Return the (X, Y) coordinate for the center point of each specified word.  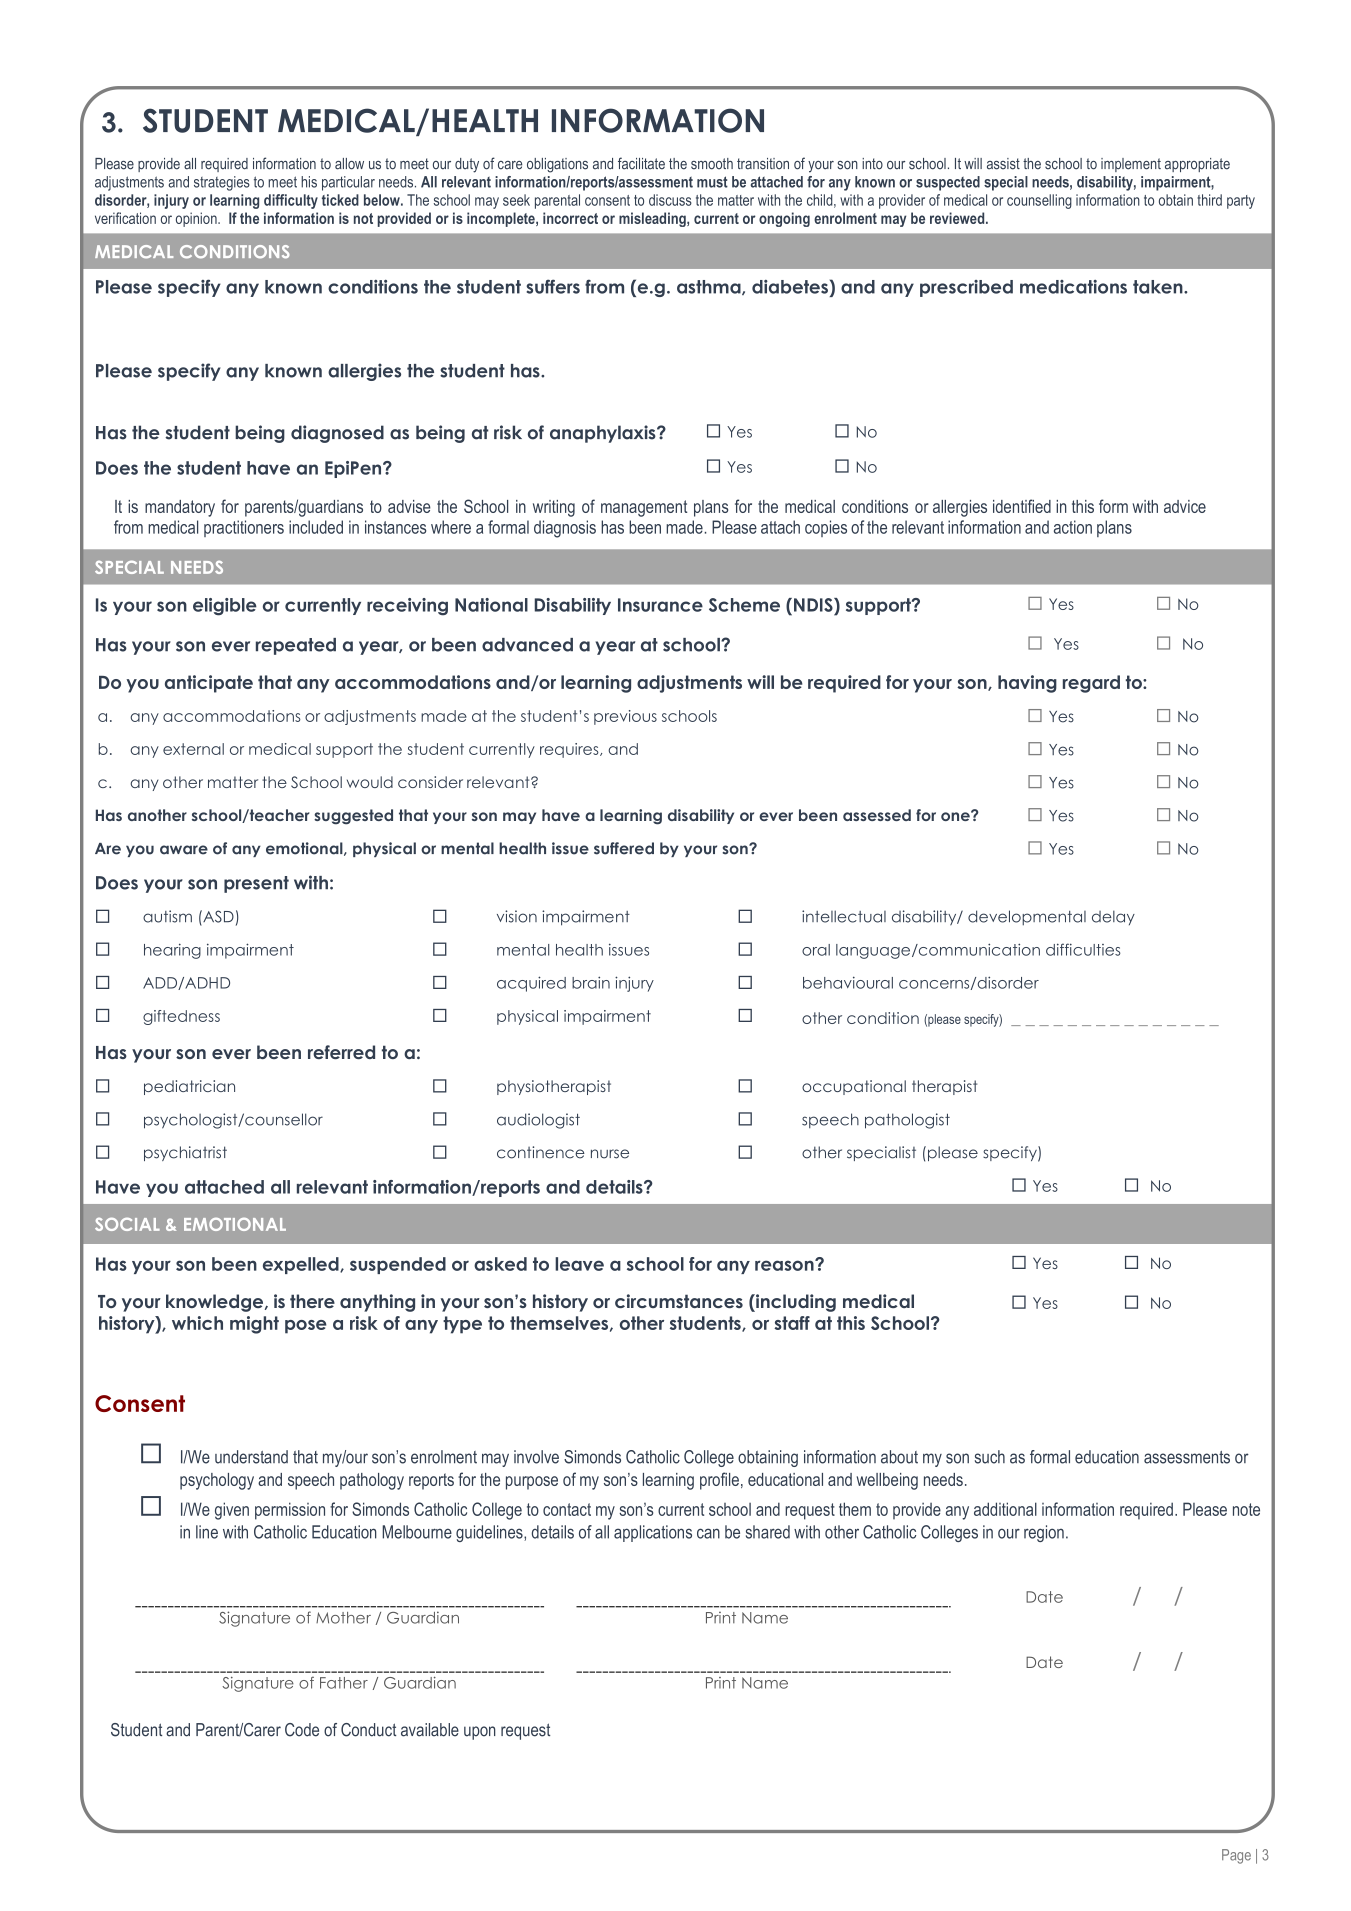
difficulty (291, 201)
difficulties (1083, 949)
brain (591, 982)
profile (719, 1481)
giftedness (181, 1017)
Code (302, 1730)
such (990, 1457)
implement (1131, 165)
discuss (670, 200)
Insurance (660, 605)
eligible (225, 607)
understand (251, 1457)
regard (1091, 684)
